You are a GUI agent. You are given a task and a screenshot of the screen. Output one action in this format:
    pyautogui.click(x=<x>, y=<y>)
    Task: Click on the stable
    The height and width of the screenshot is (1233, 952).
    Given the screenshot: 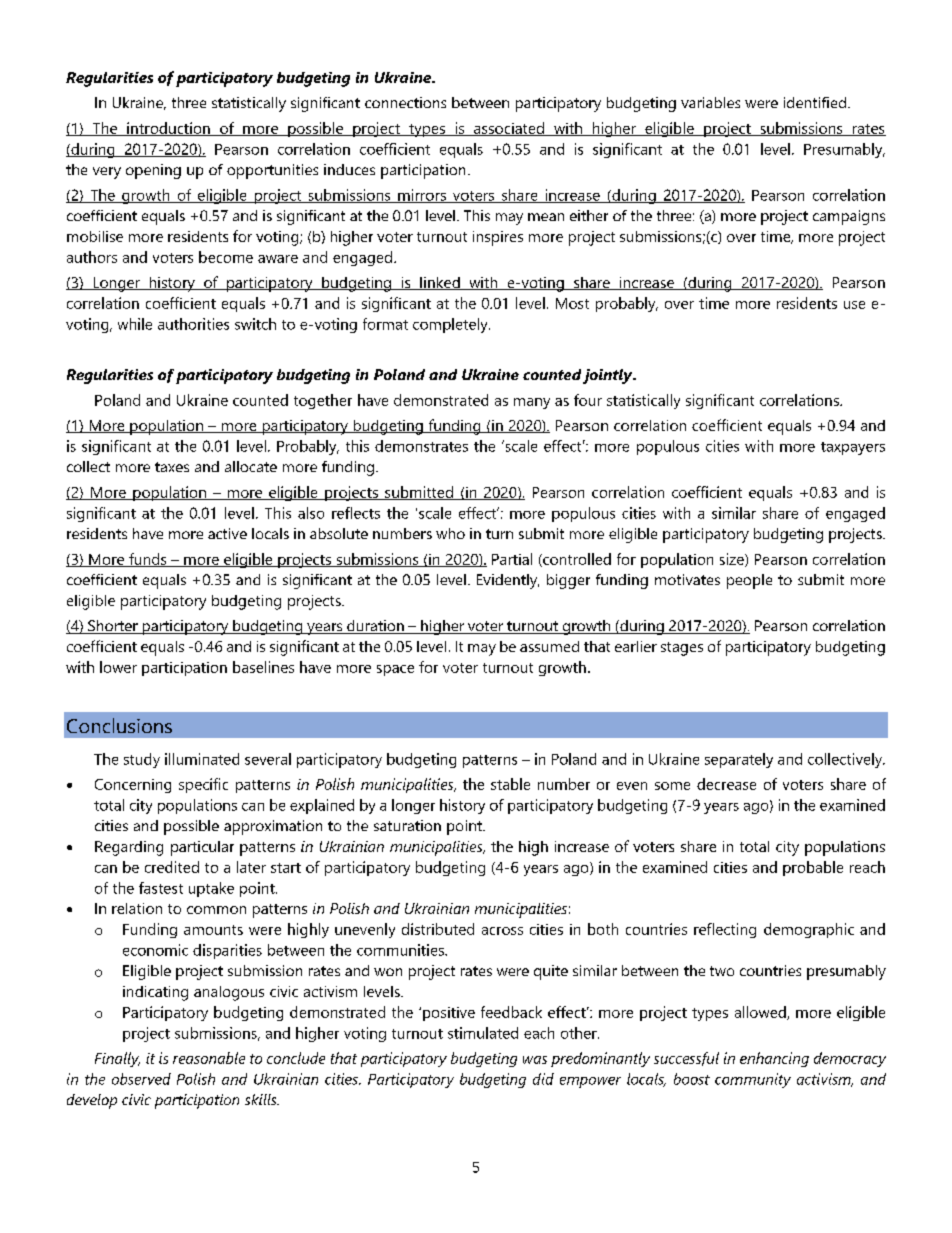 What is the action you would take?
    pyautogui.click(x=510, y=784)
